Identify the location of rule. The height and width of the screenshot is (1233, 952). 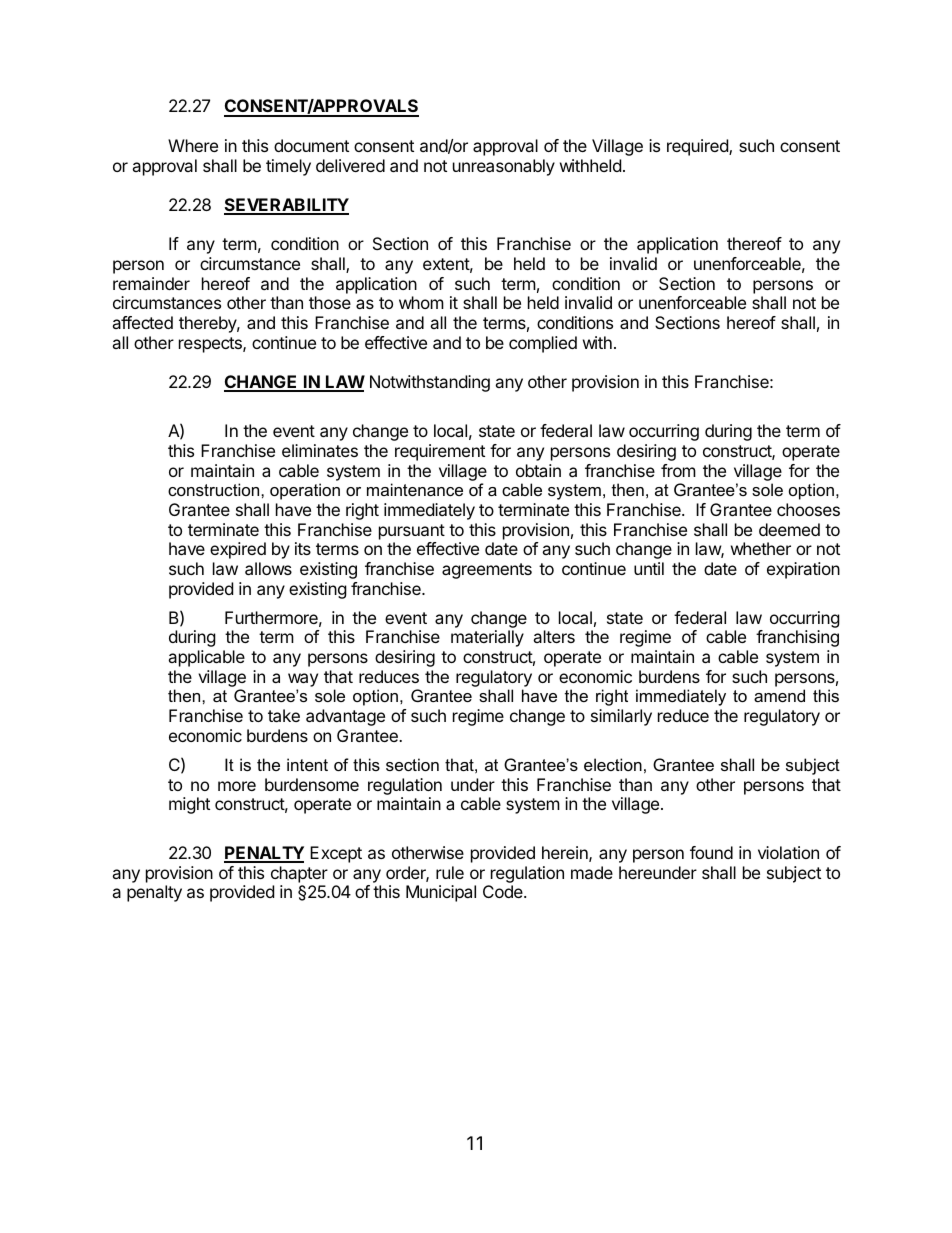
(450, 872).
